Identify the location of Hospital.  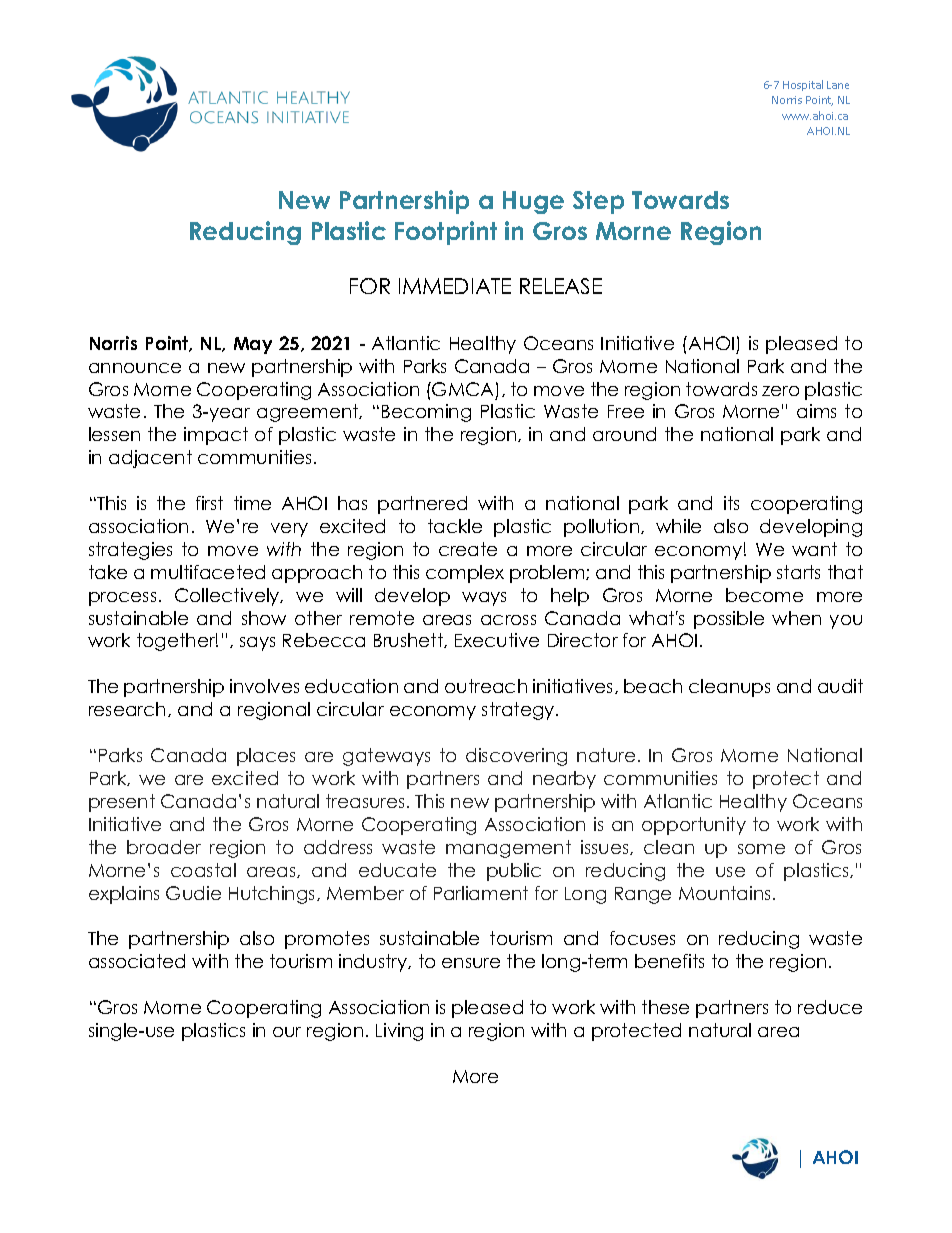
(803, 85).
